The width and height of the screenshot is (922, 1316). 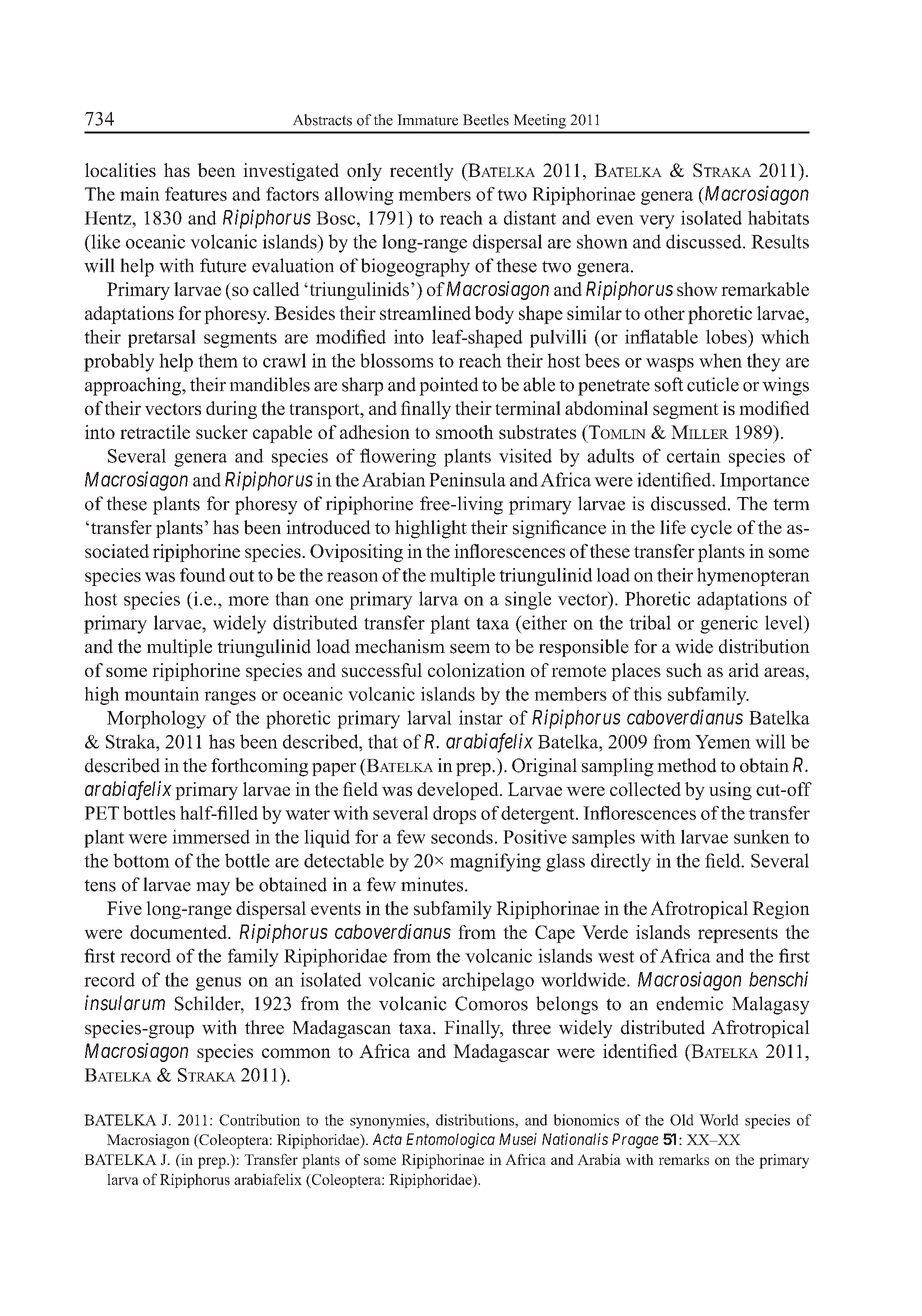 What do you see at coordinates (259, 1120) in the screenshot?
I see `Contribution` at bounding box center [259, 1120].
